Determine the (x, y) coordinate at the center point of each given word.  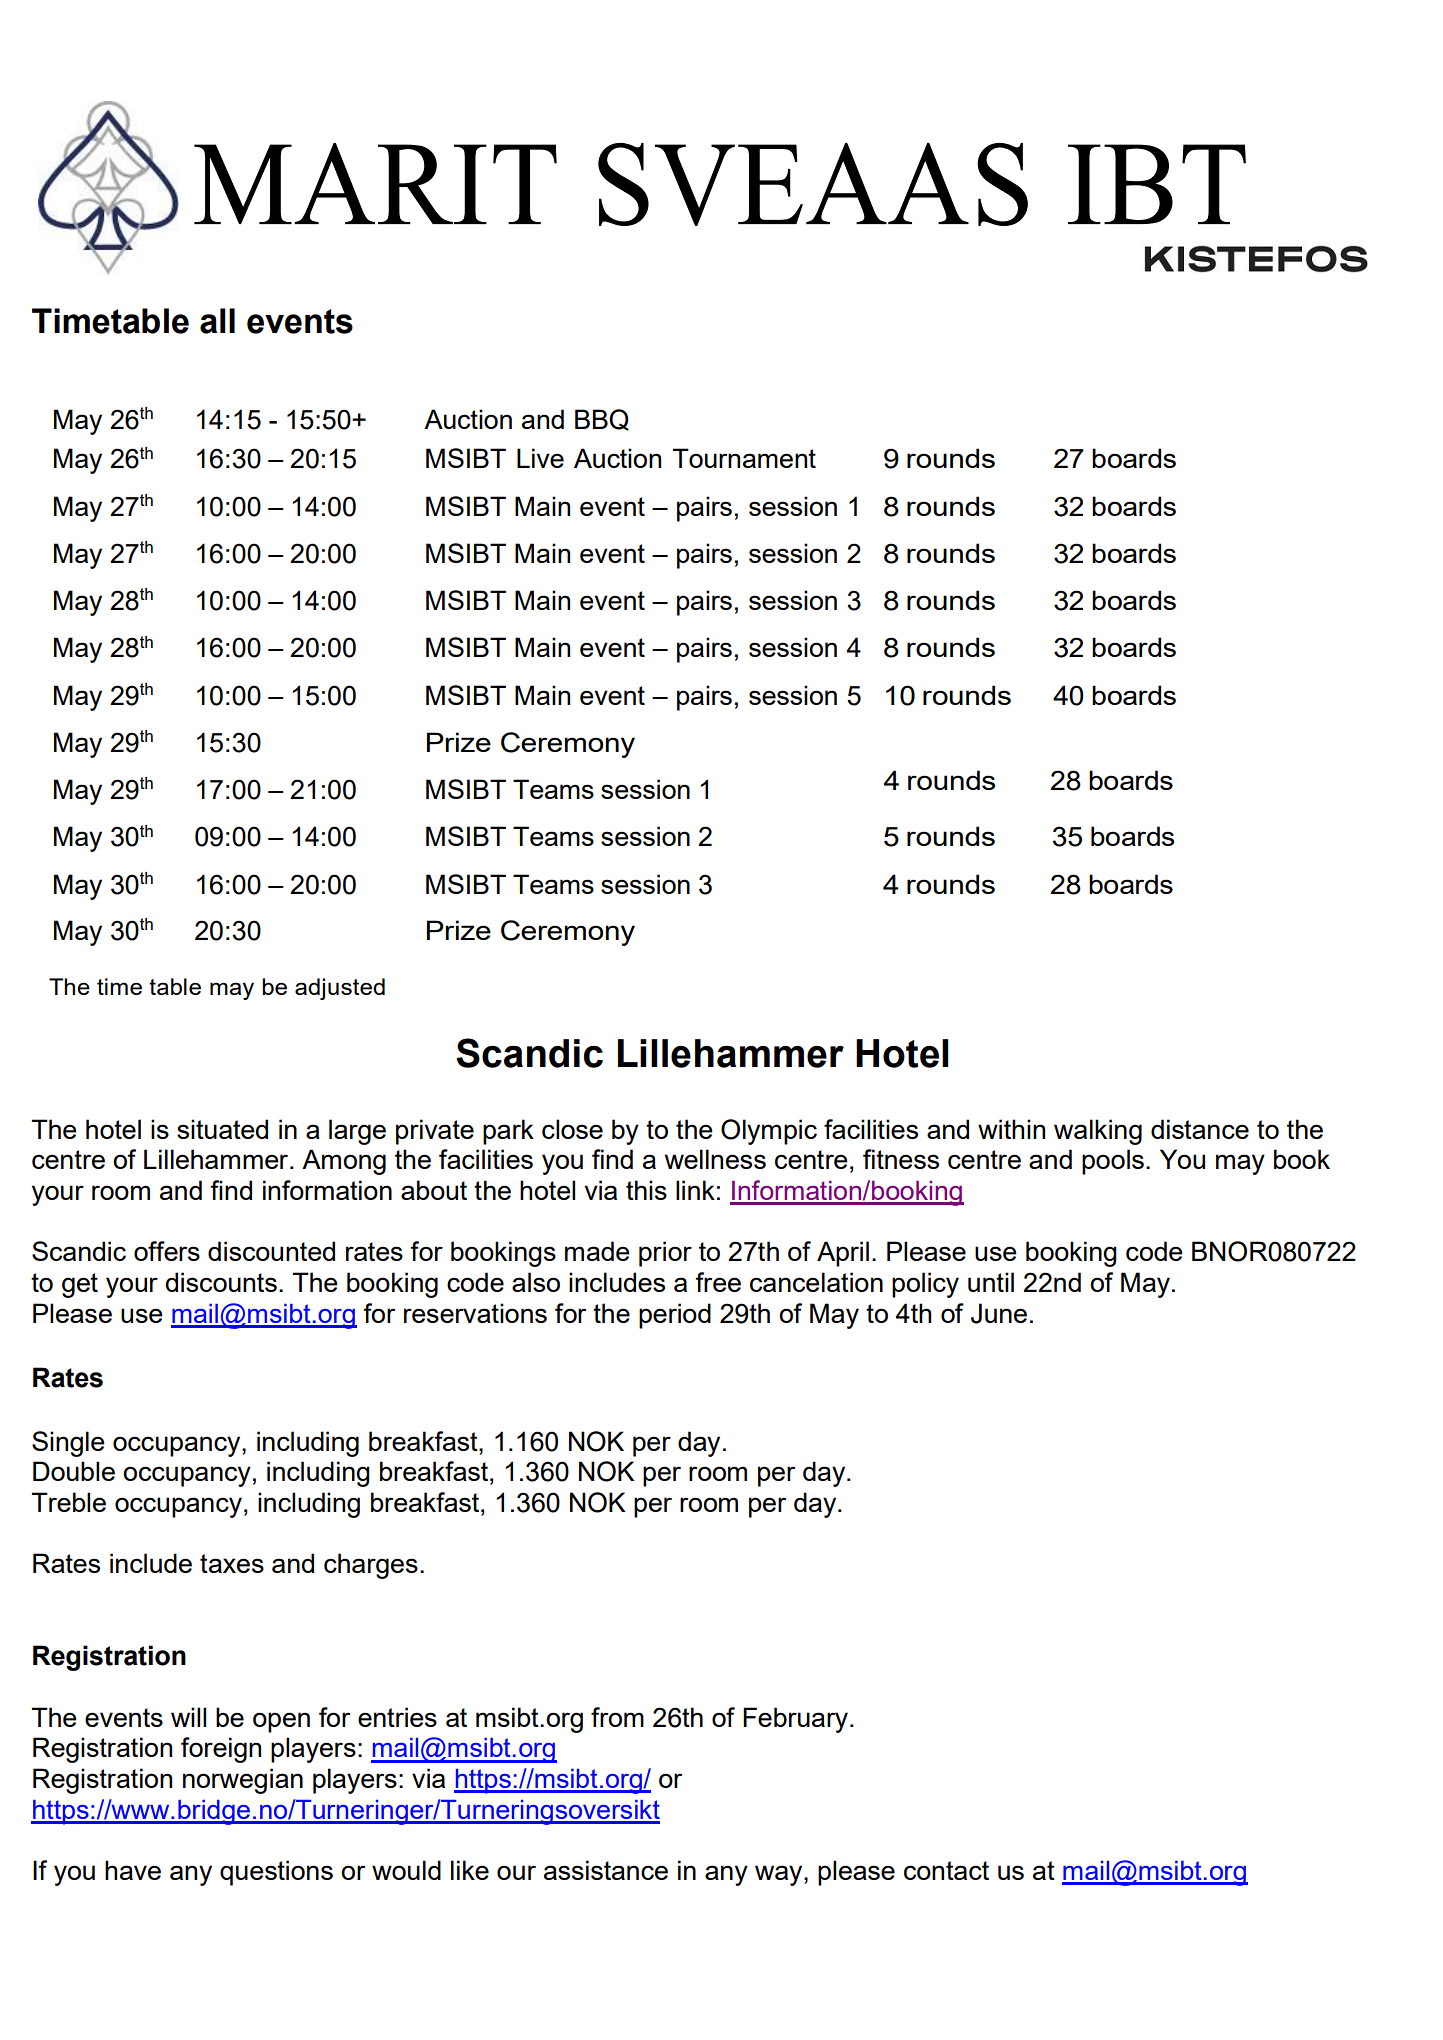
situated (222, 1129)
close (572, 1129)
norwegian (243, 1781)
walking (1098, 1132)
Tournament (744, 458)
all (217, 321)
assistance (606, 1870)
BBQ (602, 420)
